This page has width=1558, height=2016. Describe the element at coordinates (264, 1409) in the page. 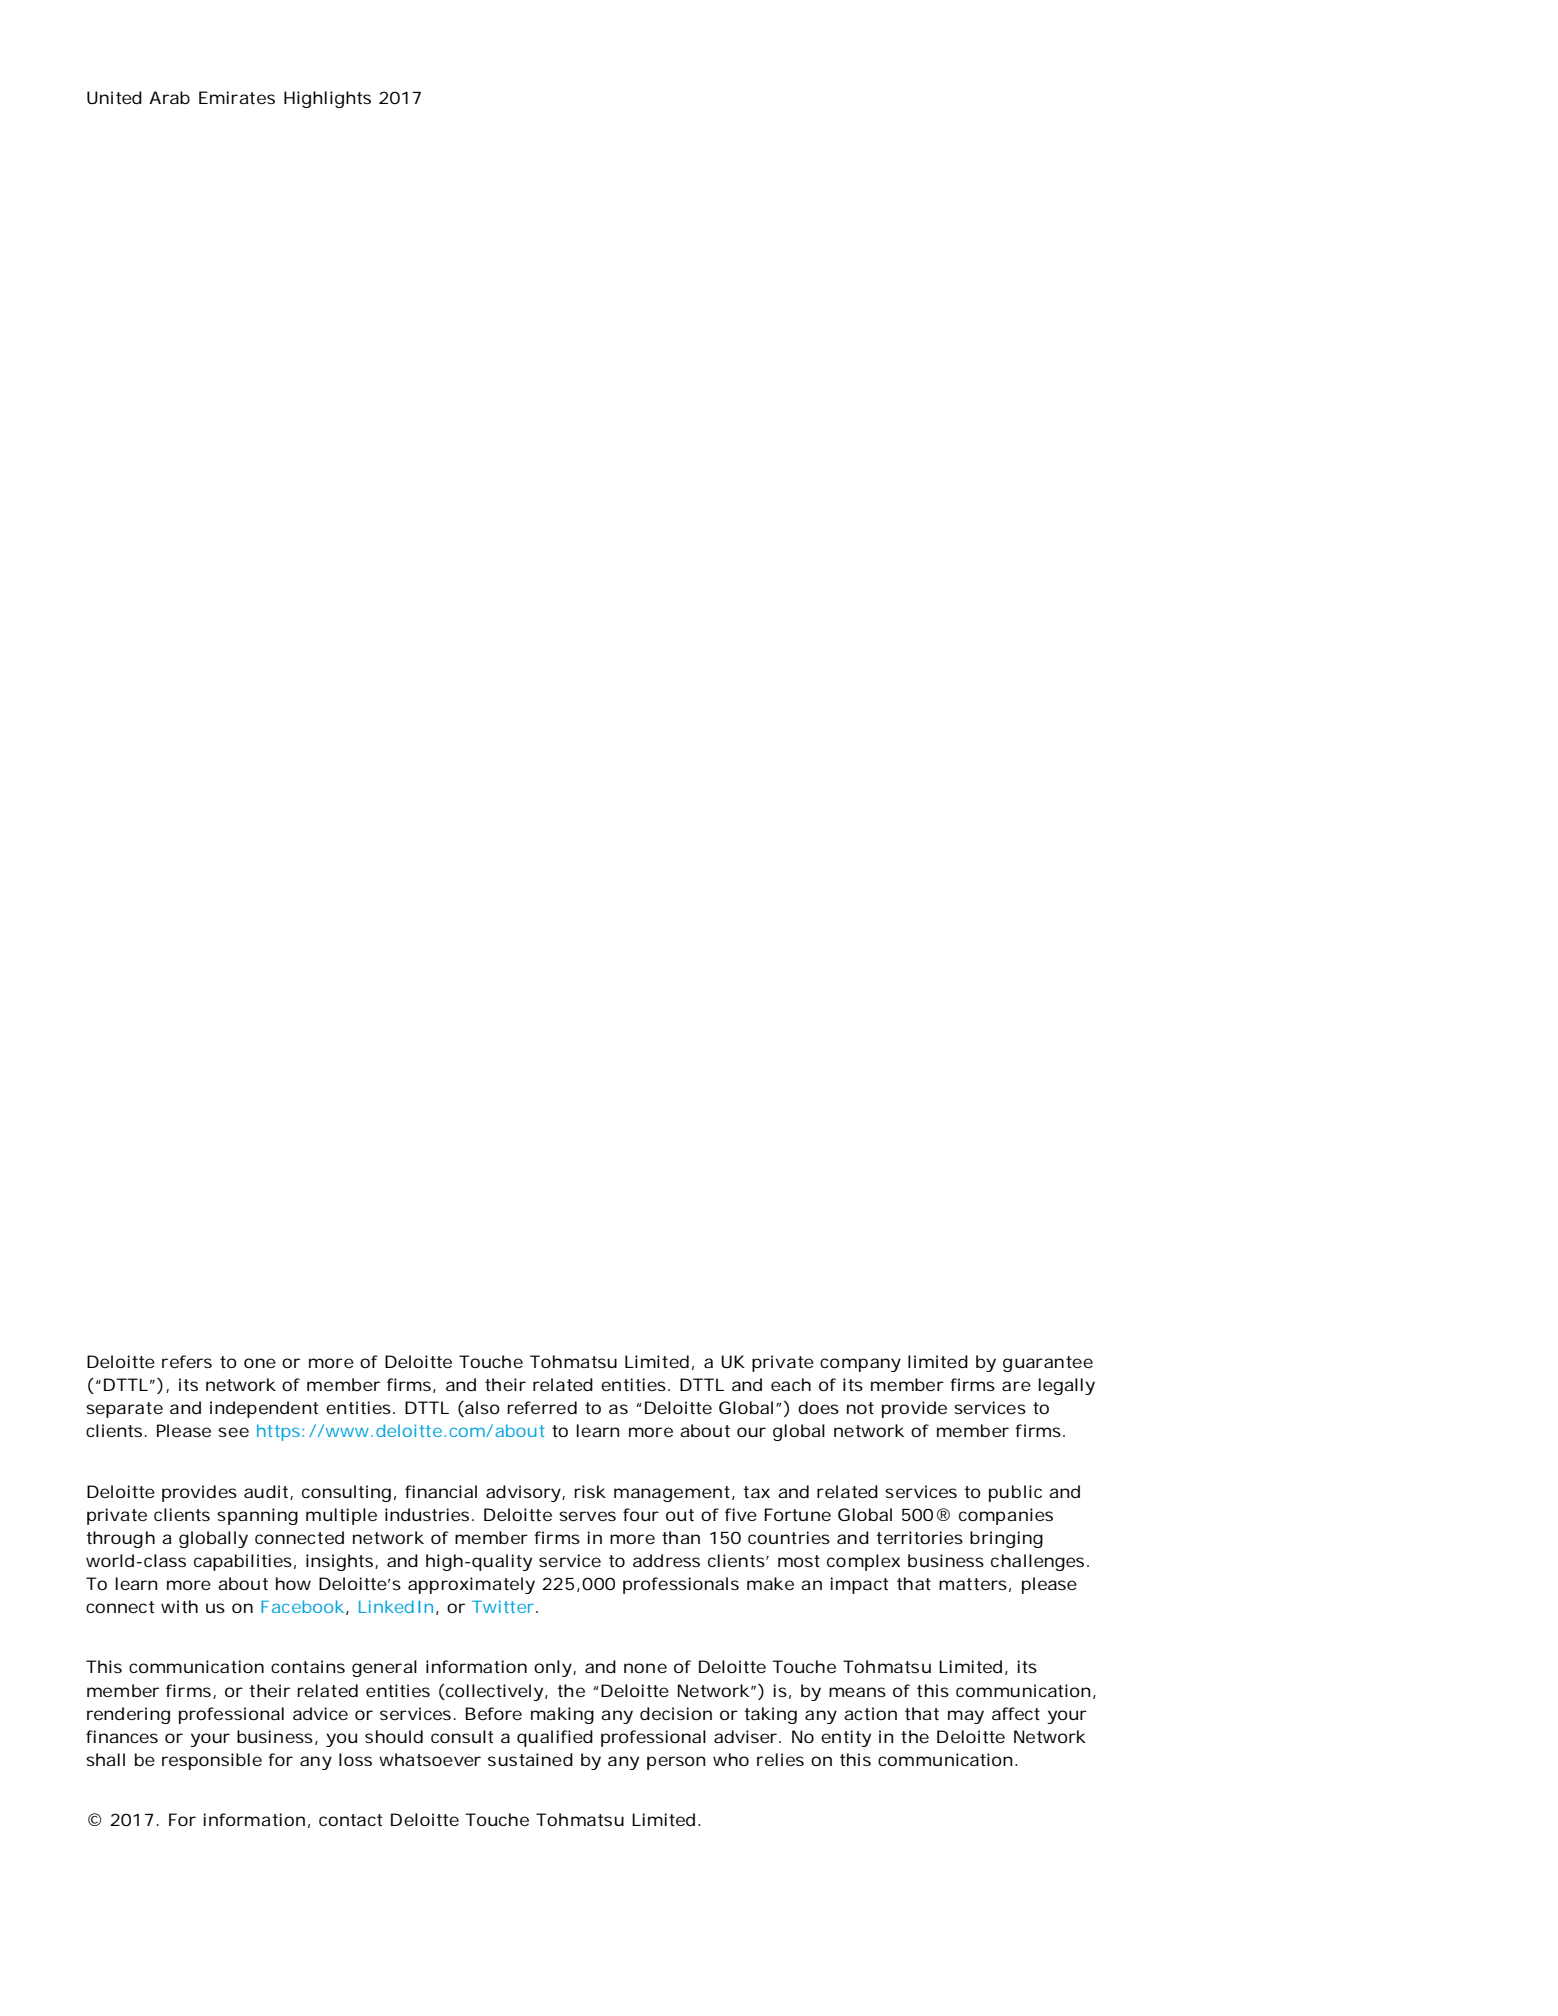

I see `independent` at that location.
